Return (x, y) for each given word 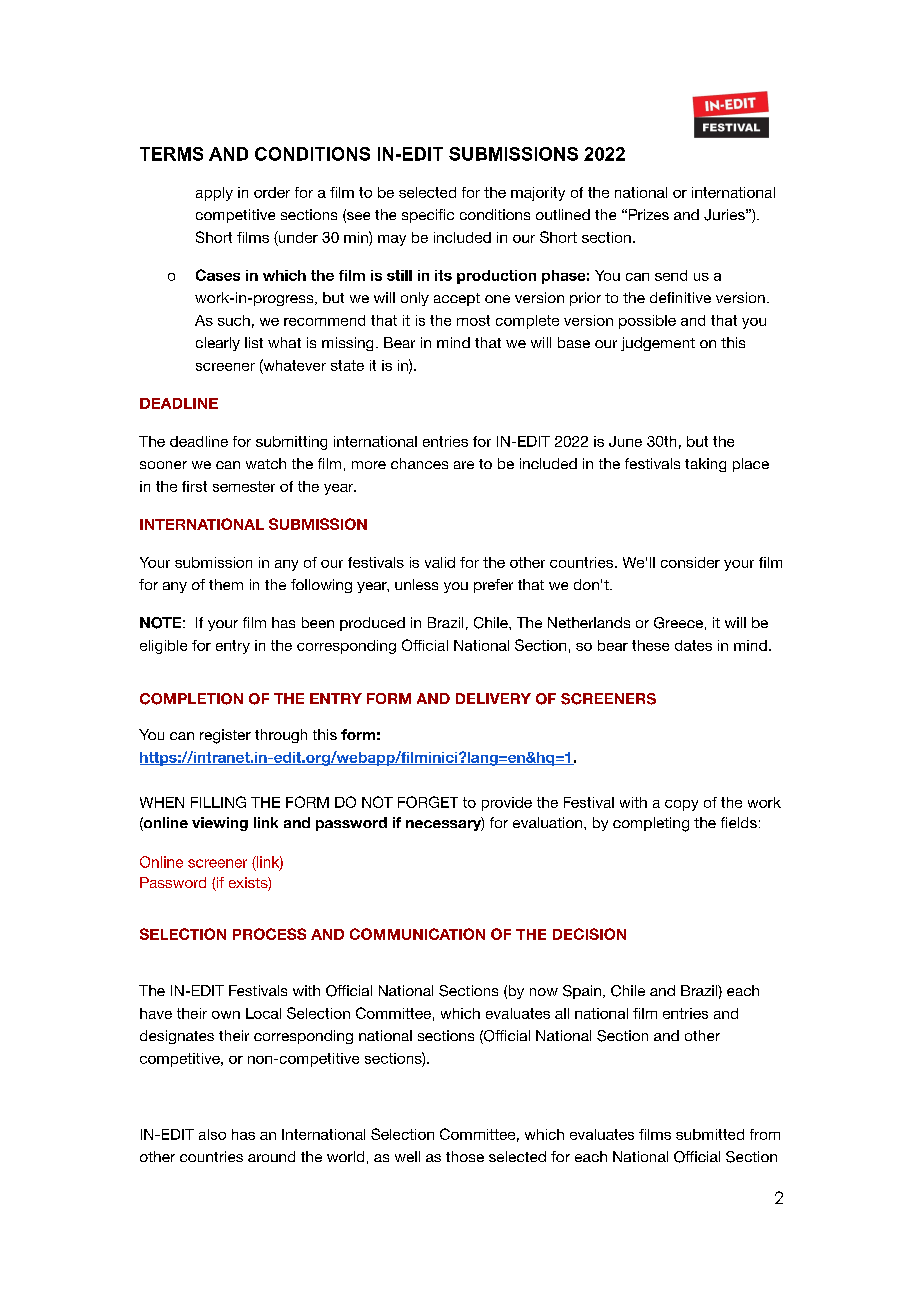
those (465, 1156)
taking (705, 465)
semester (244, 486)
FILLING (218, 802)
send (671, 275)
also (212, 1134)
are (464, 465)
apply (214, 194)
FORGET (428, 802)
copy (681, 805)
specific (428, 216)
